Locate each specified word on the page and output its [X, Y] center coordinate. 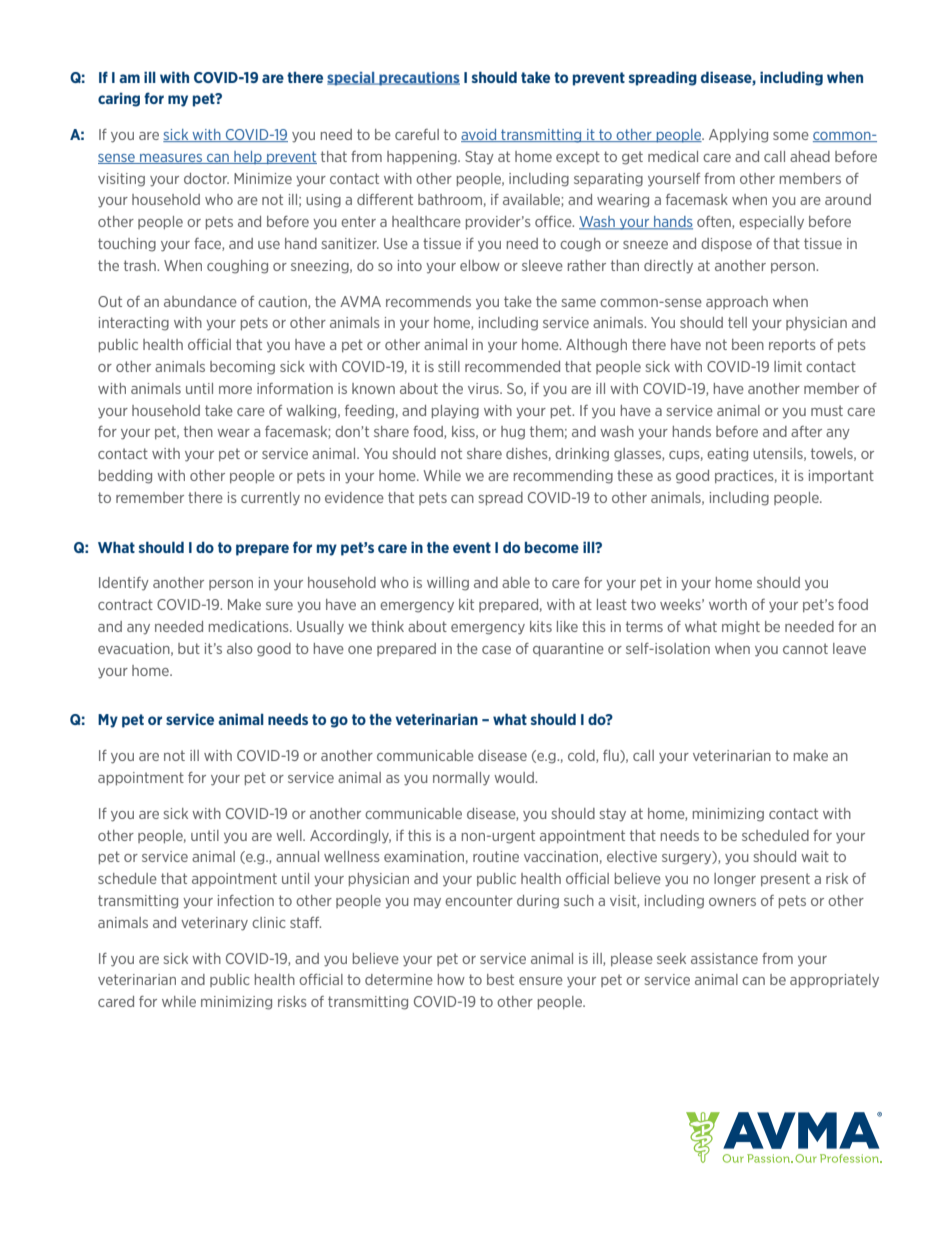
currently [270, 499]
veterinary [214, 924]
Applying [738, 136]
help [248, 157]
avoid [480, 135]
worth [728, 604]
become [552, 547]
